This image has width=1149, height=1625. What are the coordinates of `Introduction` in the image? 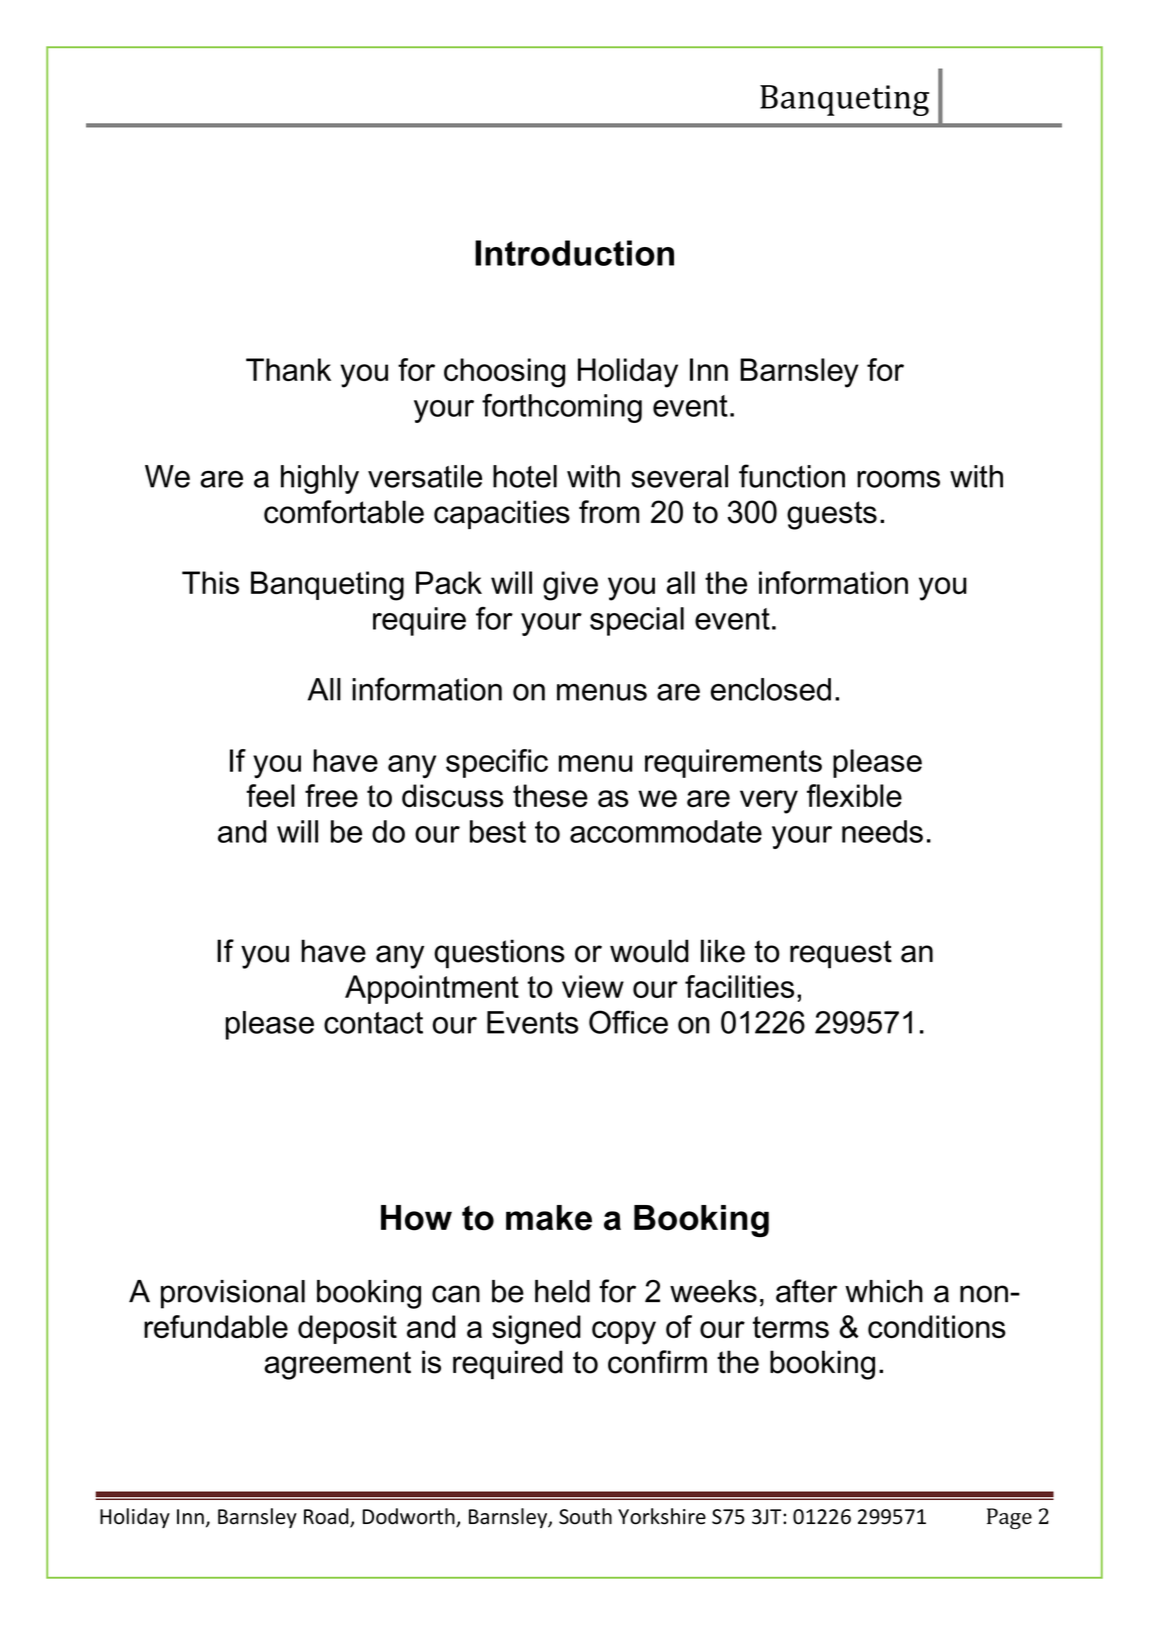 It's located at (574, 253).
